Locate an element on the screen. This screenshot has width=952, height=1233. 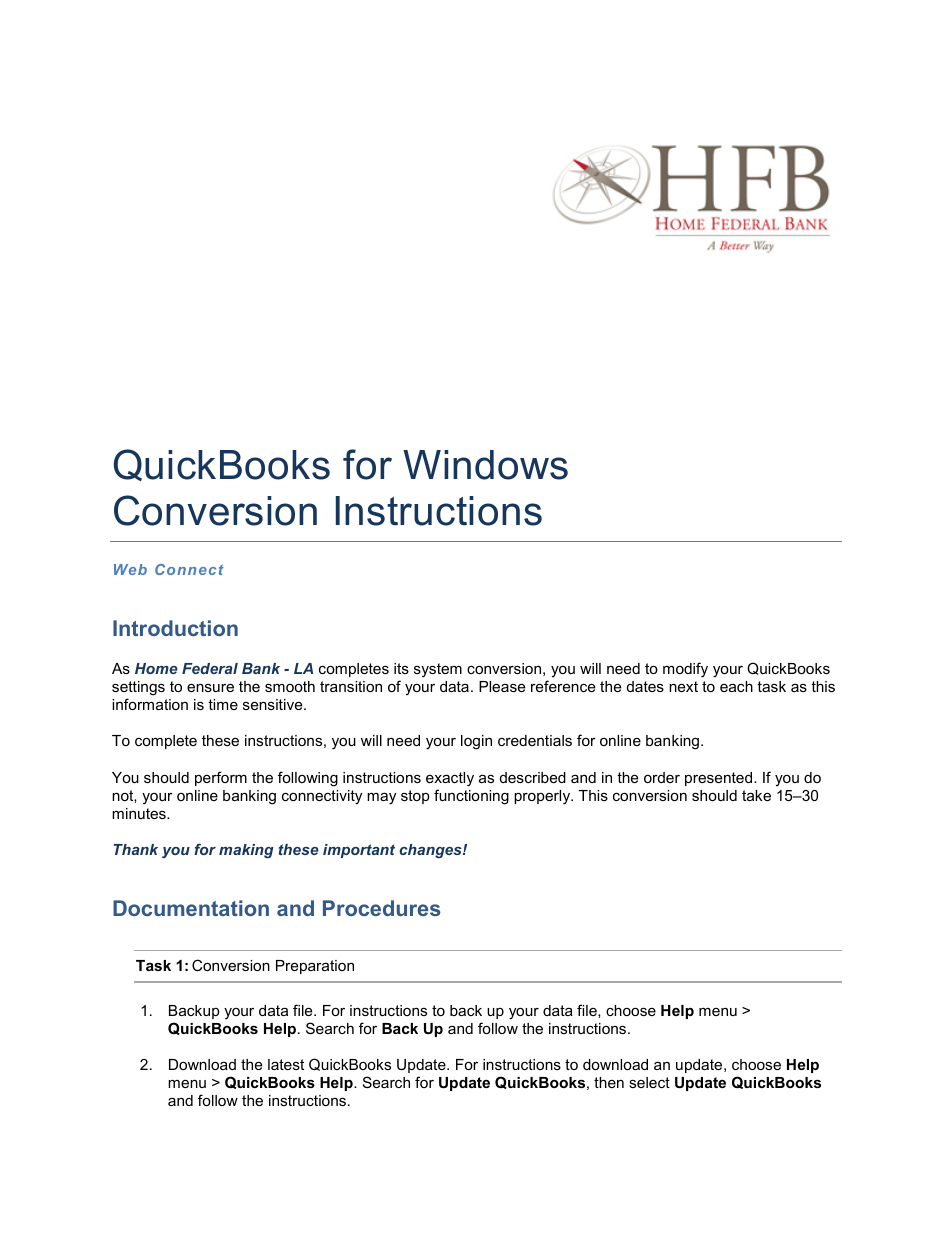
order is located at coordinates (662, 777).
